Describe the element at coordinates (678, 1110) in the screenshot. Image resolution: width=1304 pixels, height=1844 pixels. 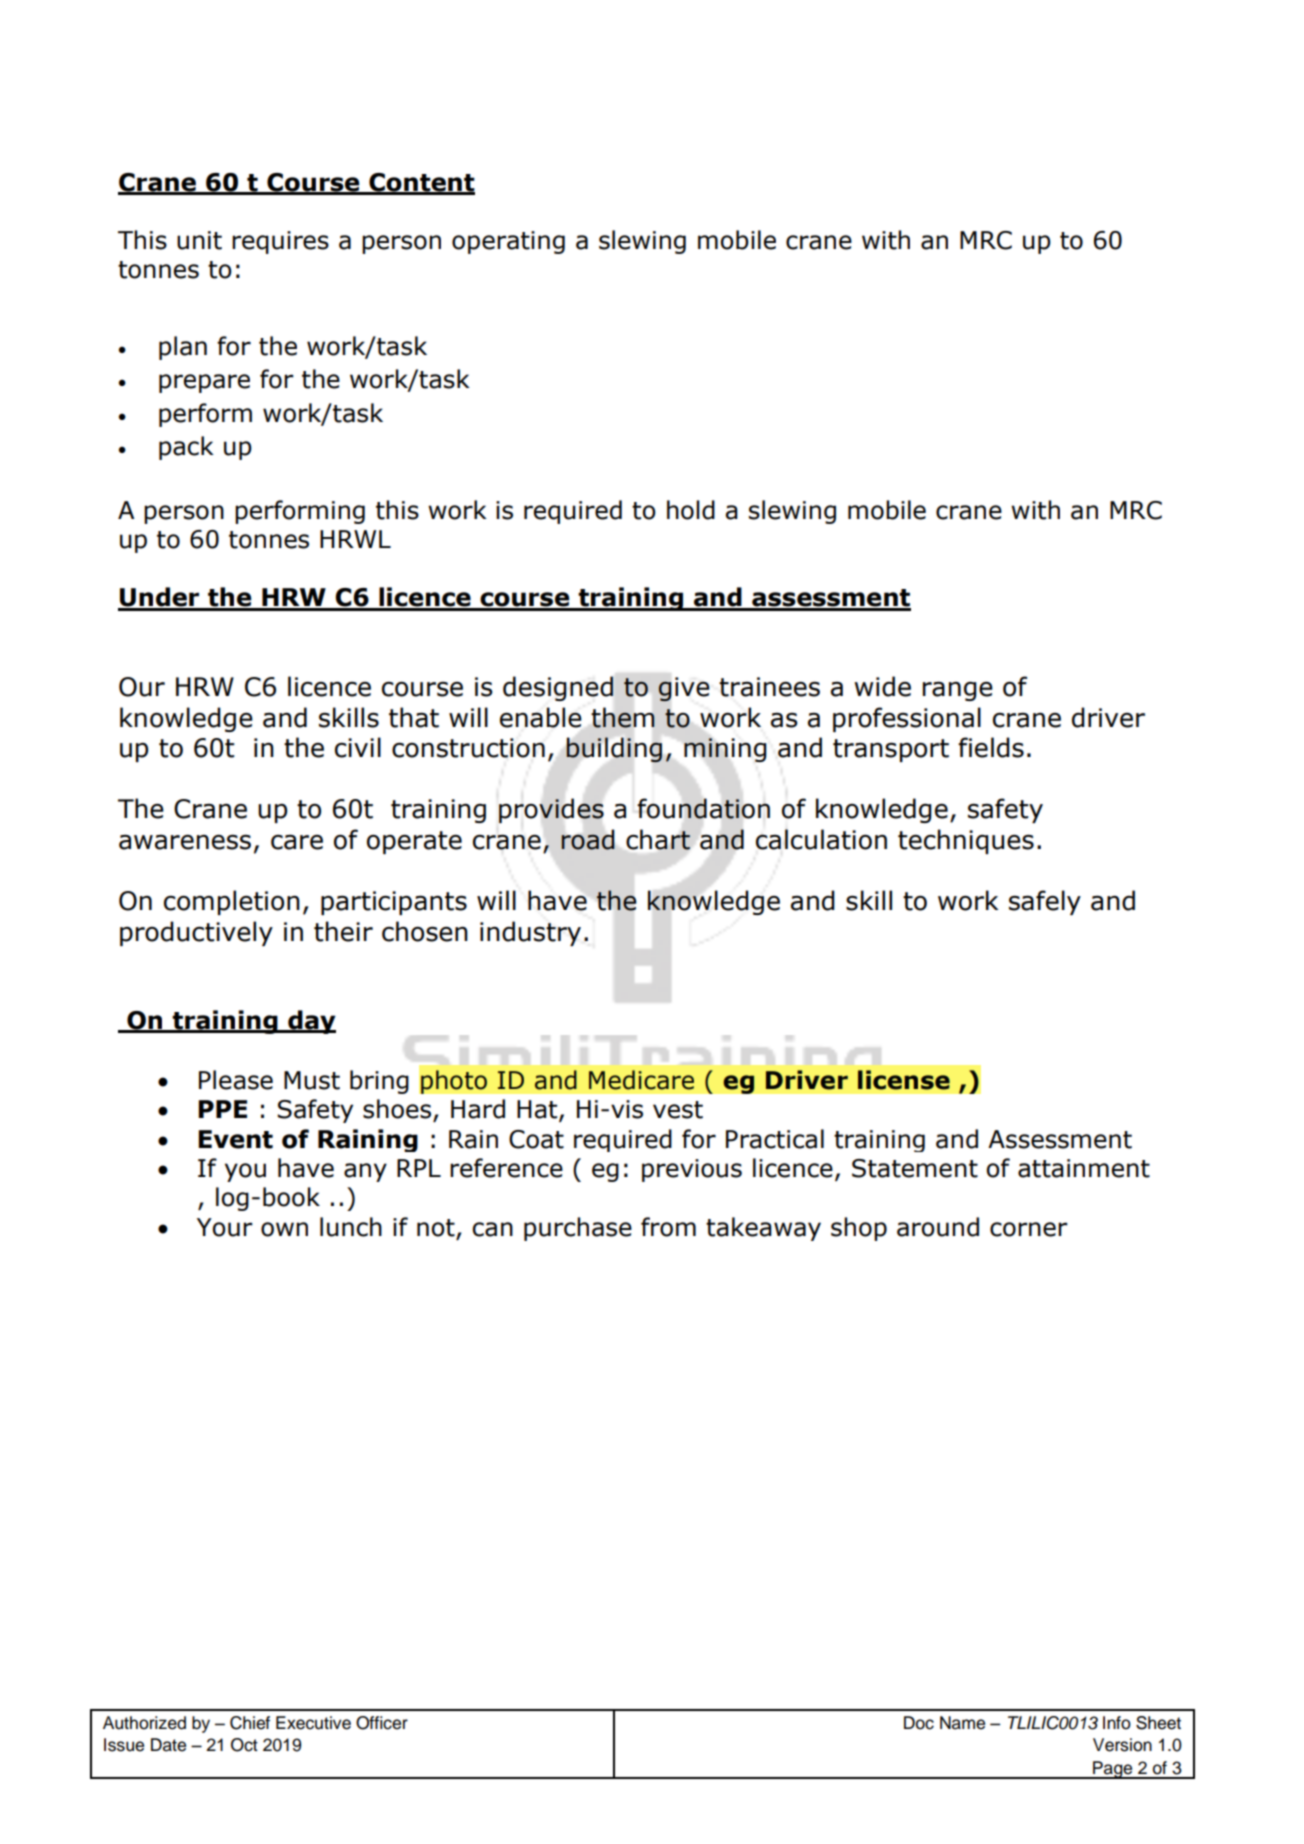
I see `vest` at that location.
